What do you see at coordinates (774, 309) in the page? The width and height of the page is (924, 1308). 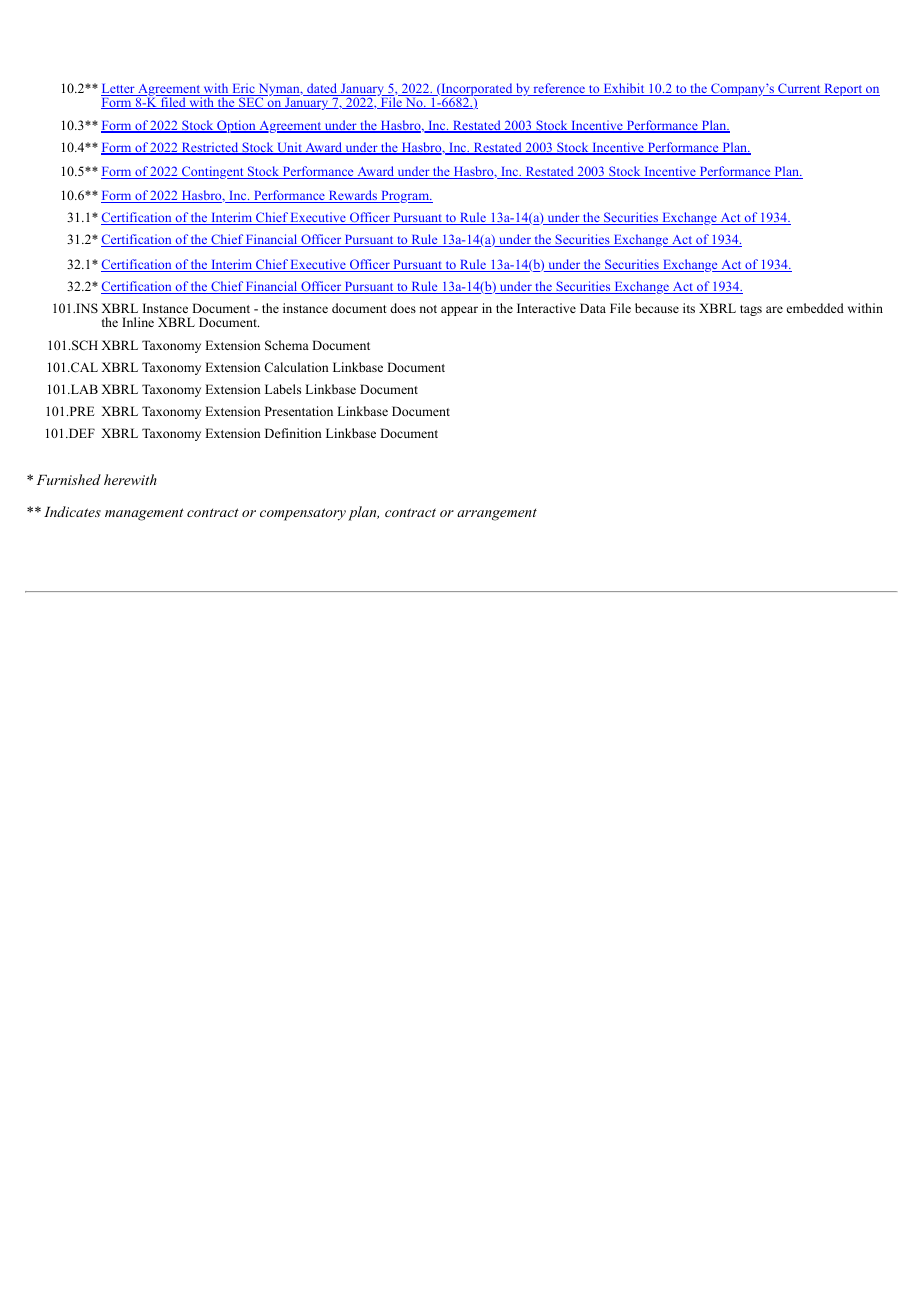 I see `are` at bounding box center [774, 309].
